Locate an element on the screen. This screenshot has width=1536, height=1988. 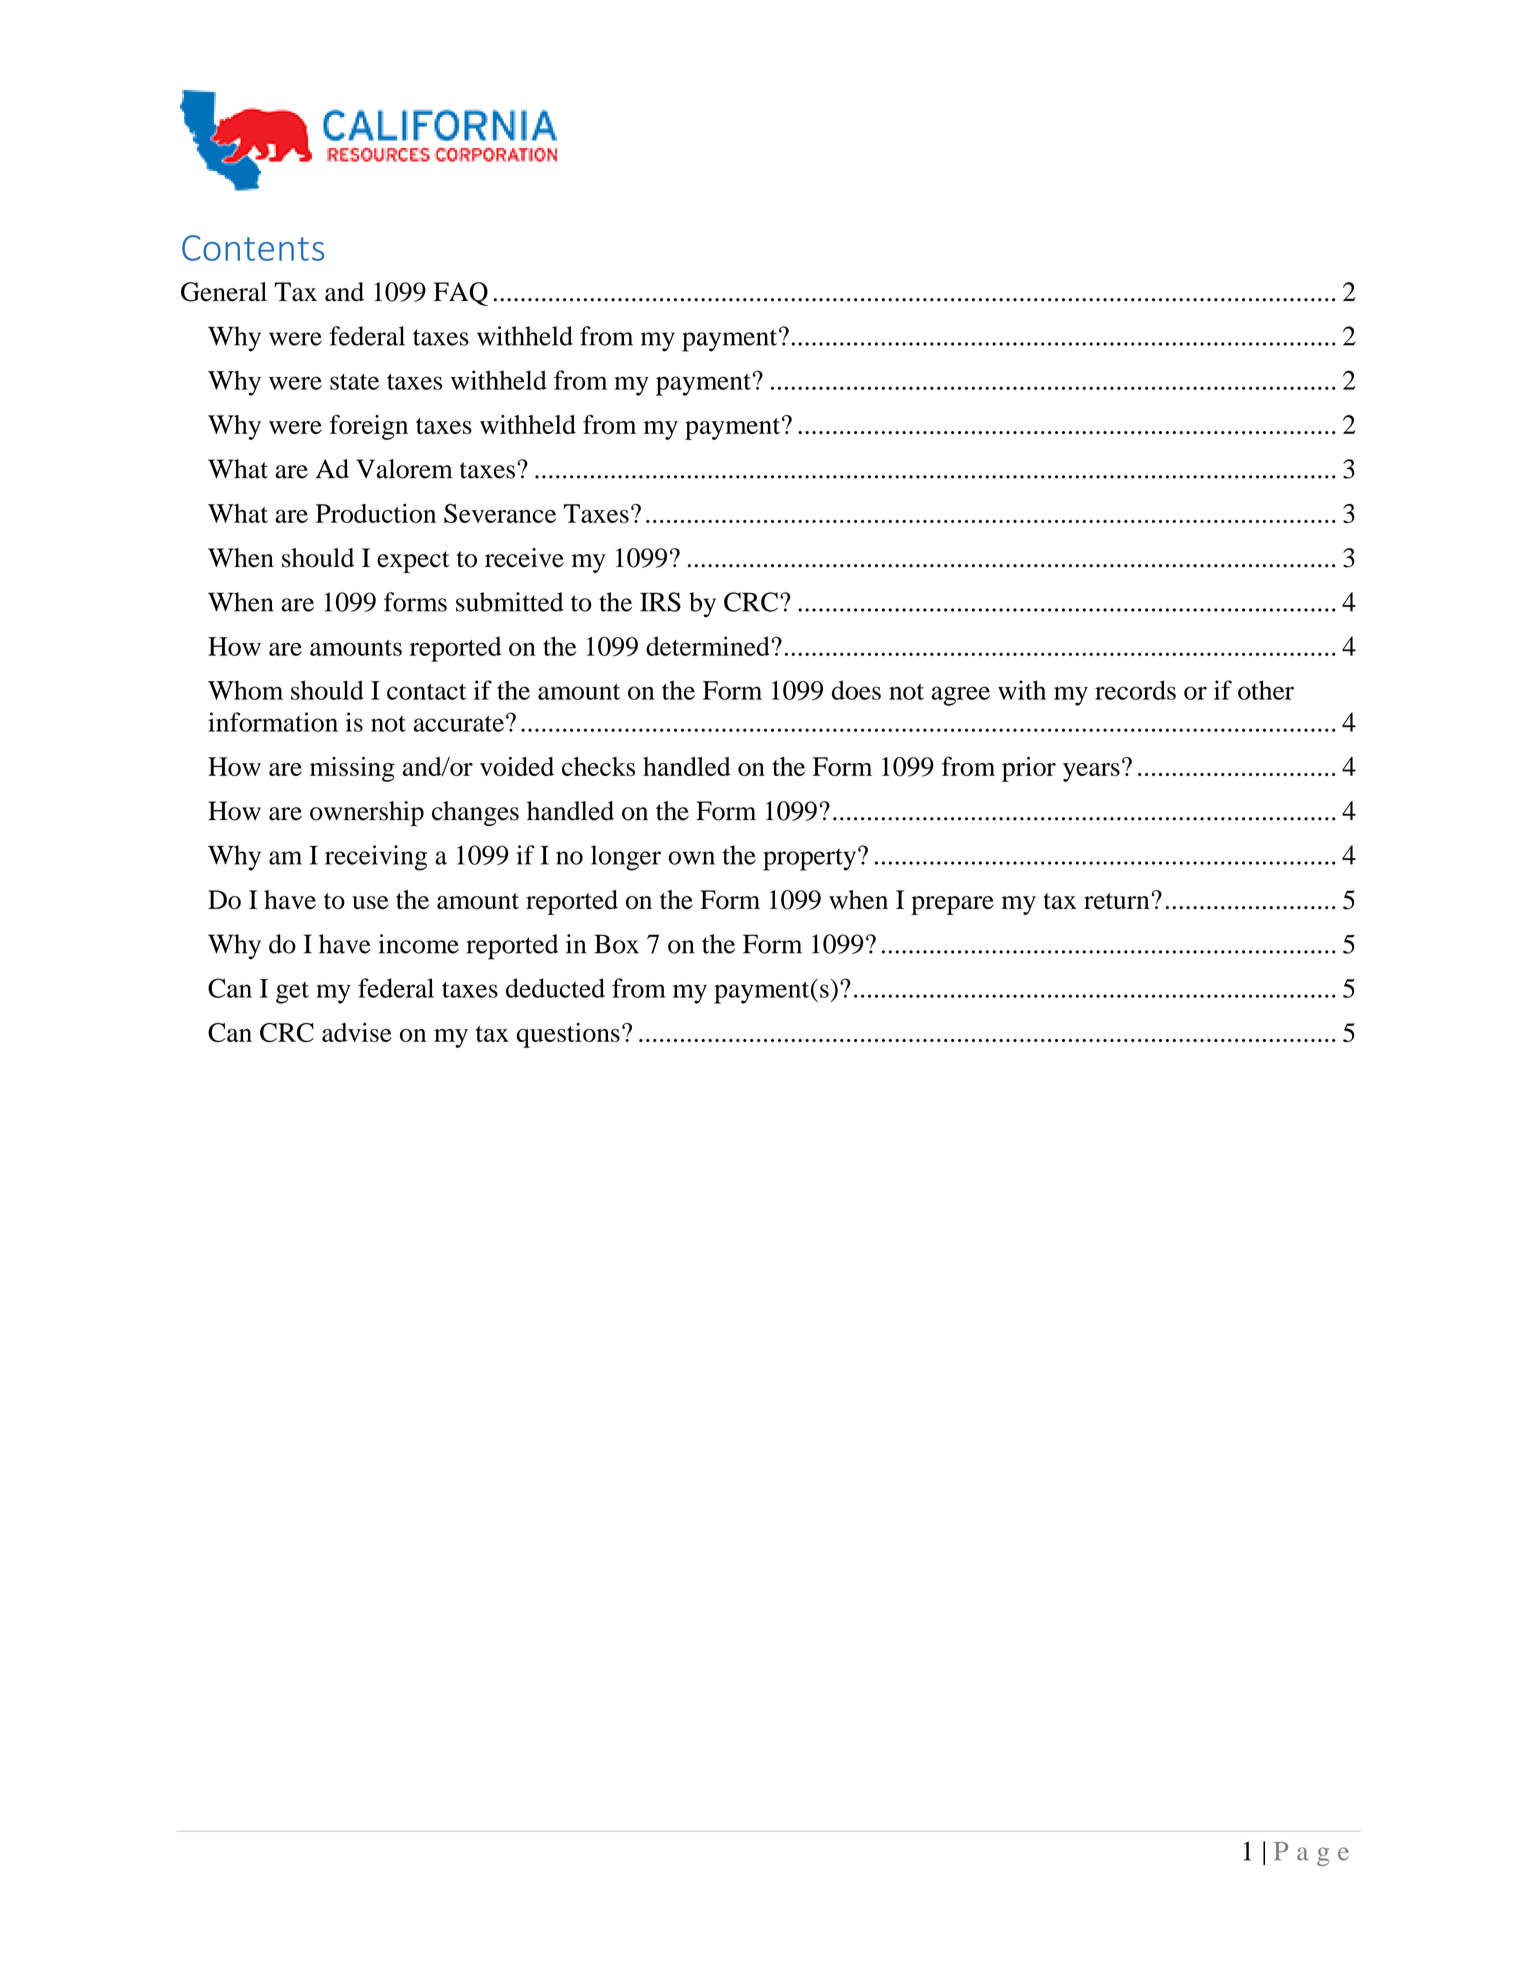
advise is located at coordinates (357, 1032).
